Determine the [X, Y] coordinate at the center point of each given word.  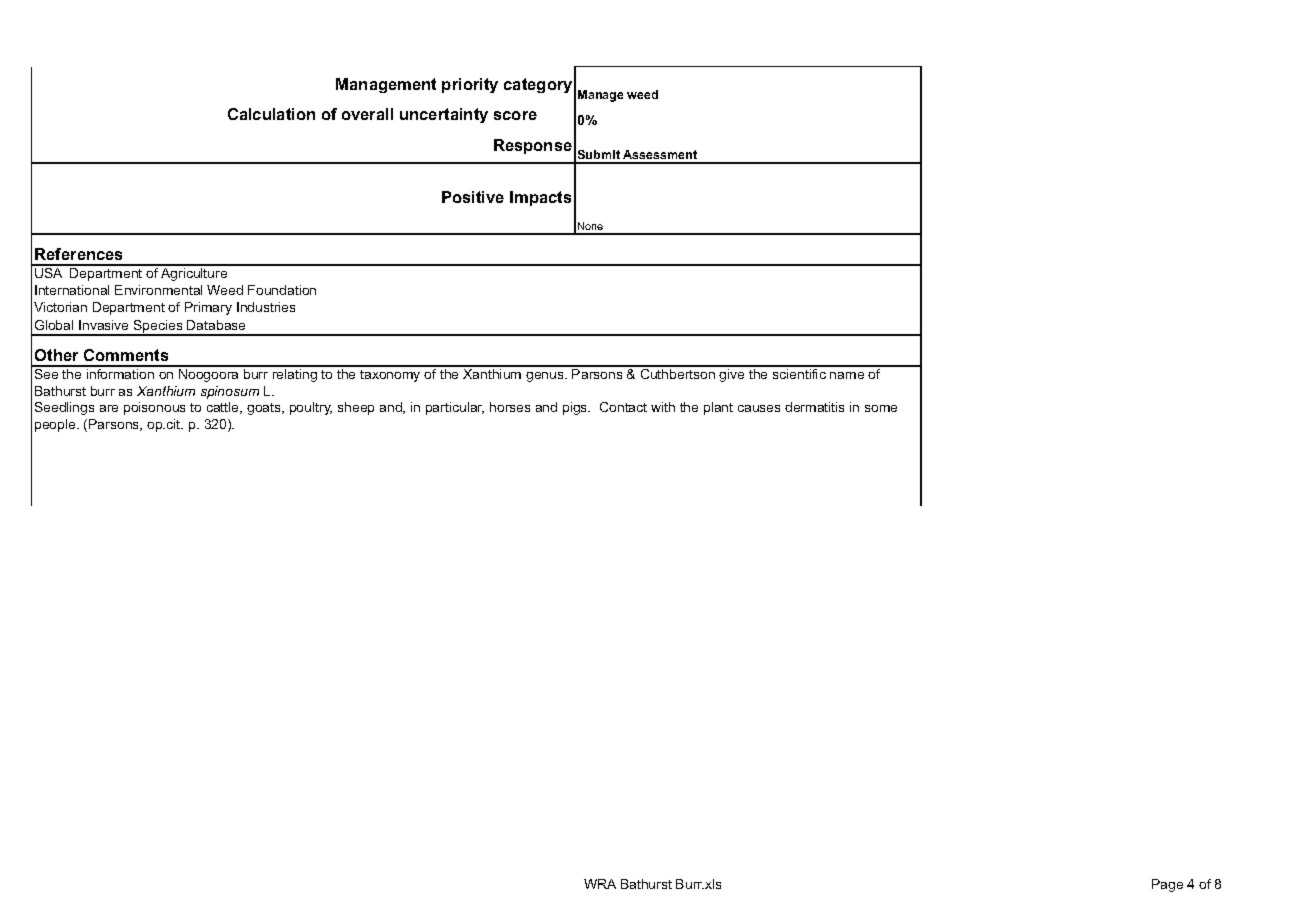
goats [265, 409]
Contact [623, 407]
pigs [576, 408]
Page [1167, 885]
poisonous [154, 408]
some [881, 408]
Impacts [540, 198]
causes [759, 408]
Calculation [271, 114]
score [515, 115]
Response [533, 146]
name [847, 375]
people [56, 425]
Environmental [158, 290]
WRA [600, 884]
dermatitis [814, 407]
